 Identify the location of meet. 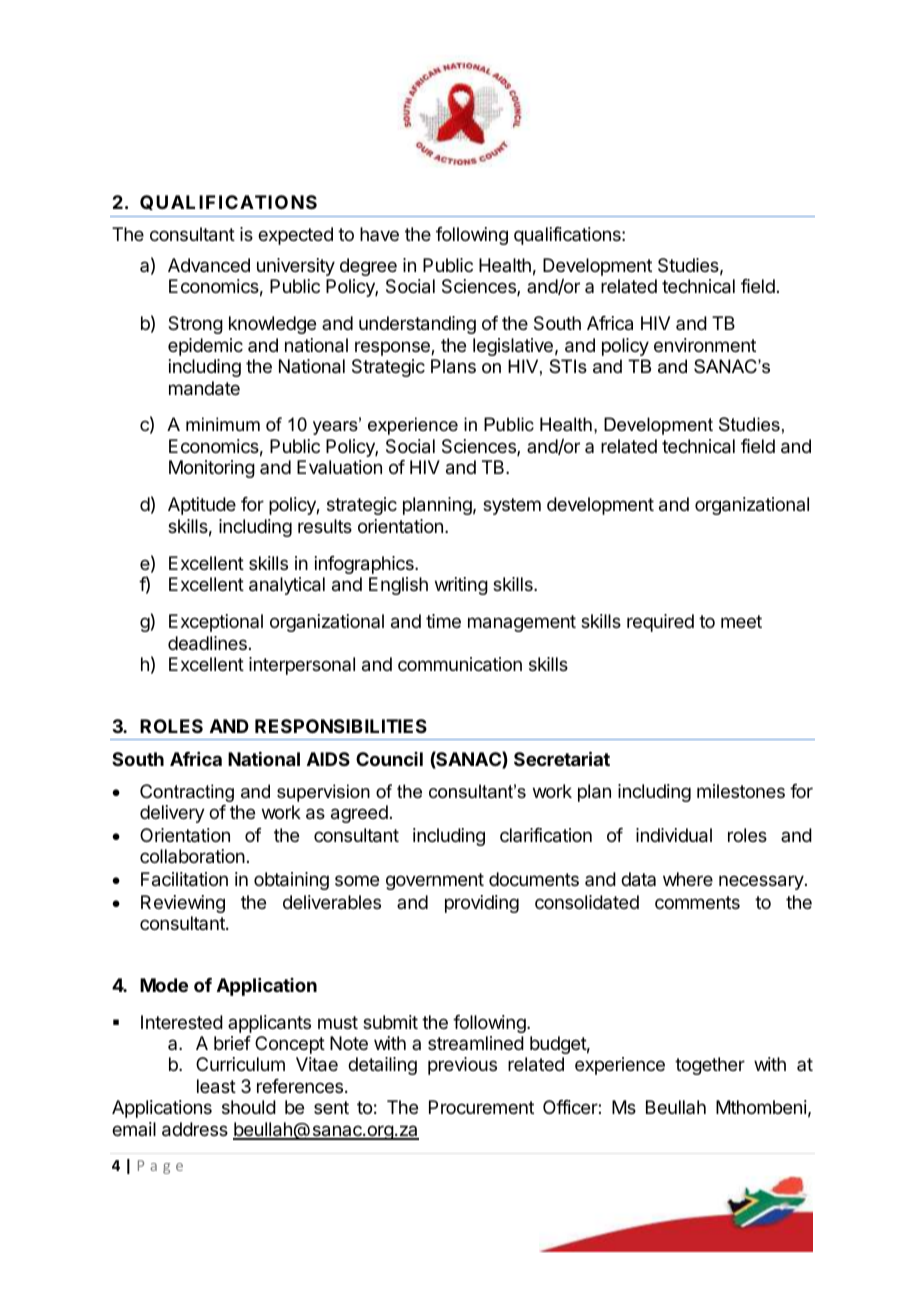
(741, 621).
